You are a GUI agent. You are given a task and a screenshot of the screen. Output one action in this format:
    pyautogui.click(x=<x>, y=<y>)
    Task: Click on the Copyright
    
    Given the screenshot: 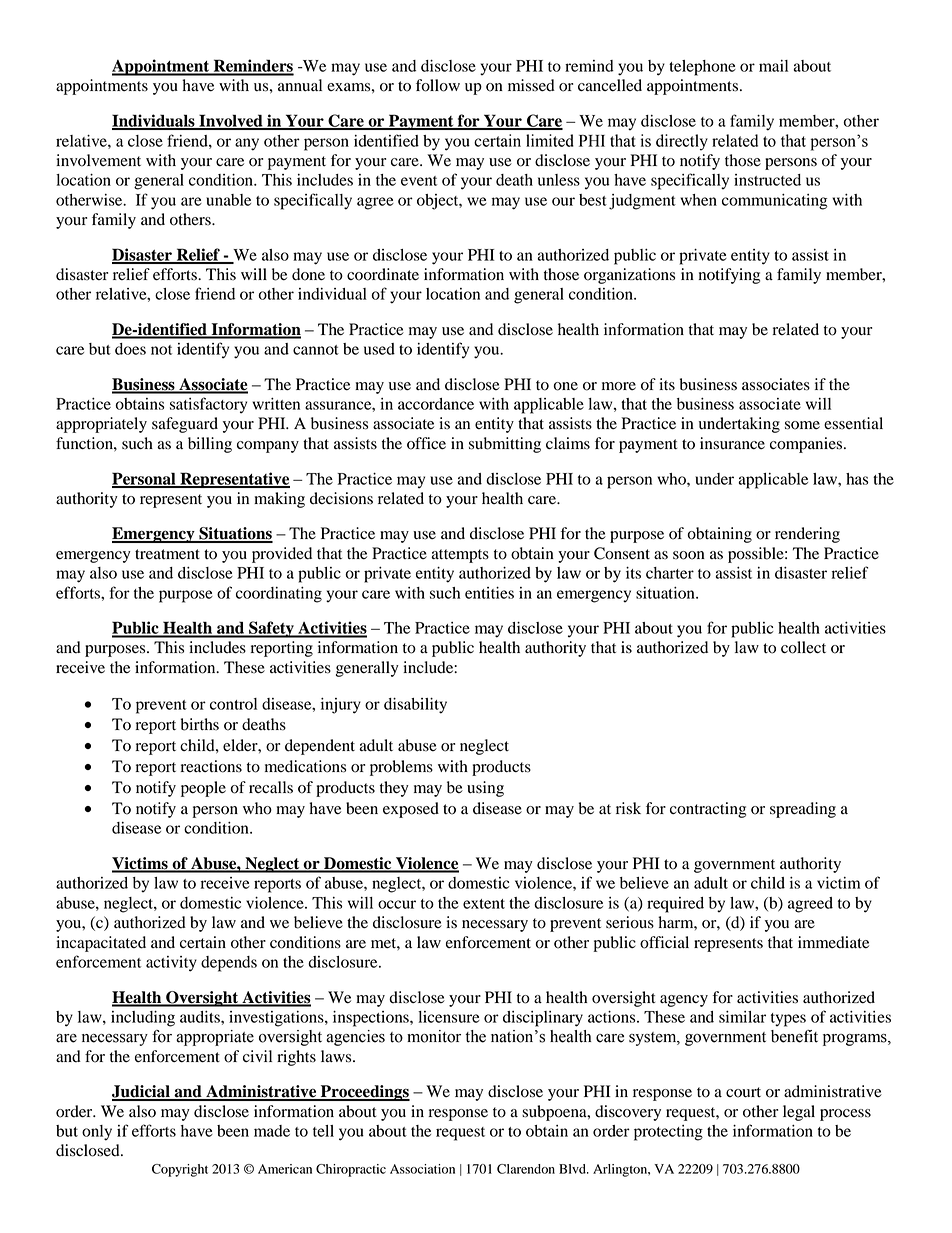 What is the action you would take?
    pyautogui.click(x=180, y=1170)
